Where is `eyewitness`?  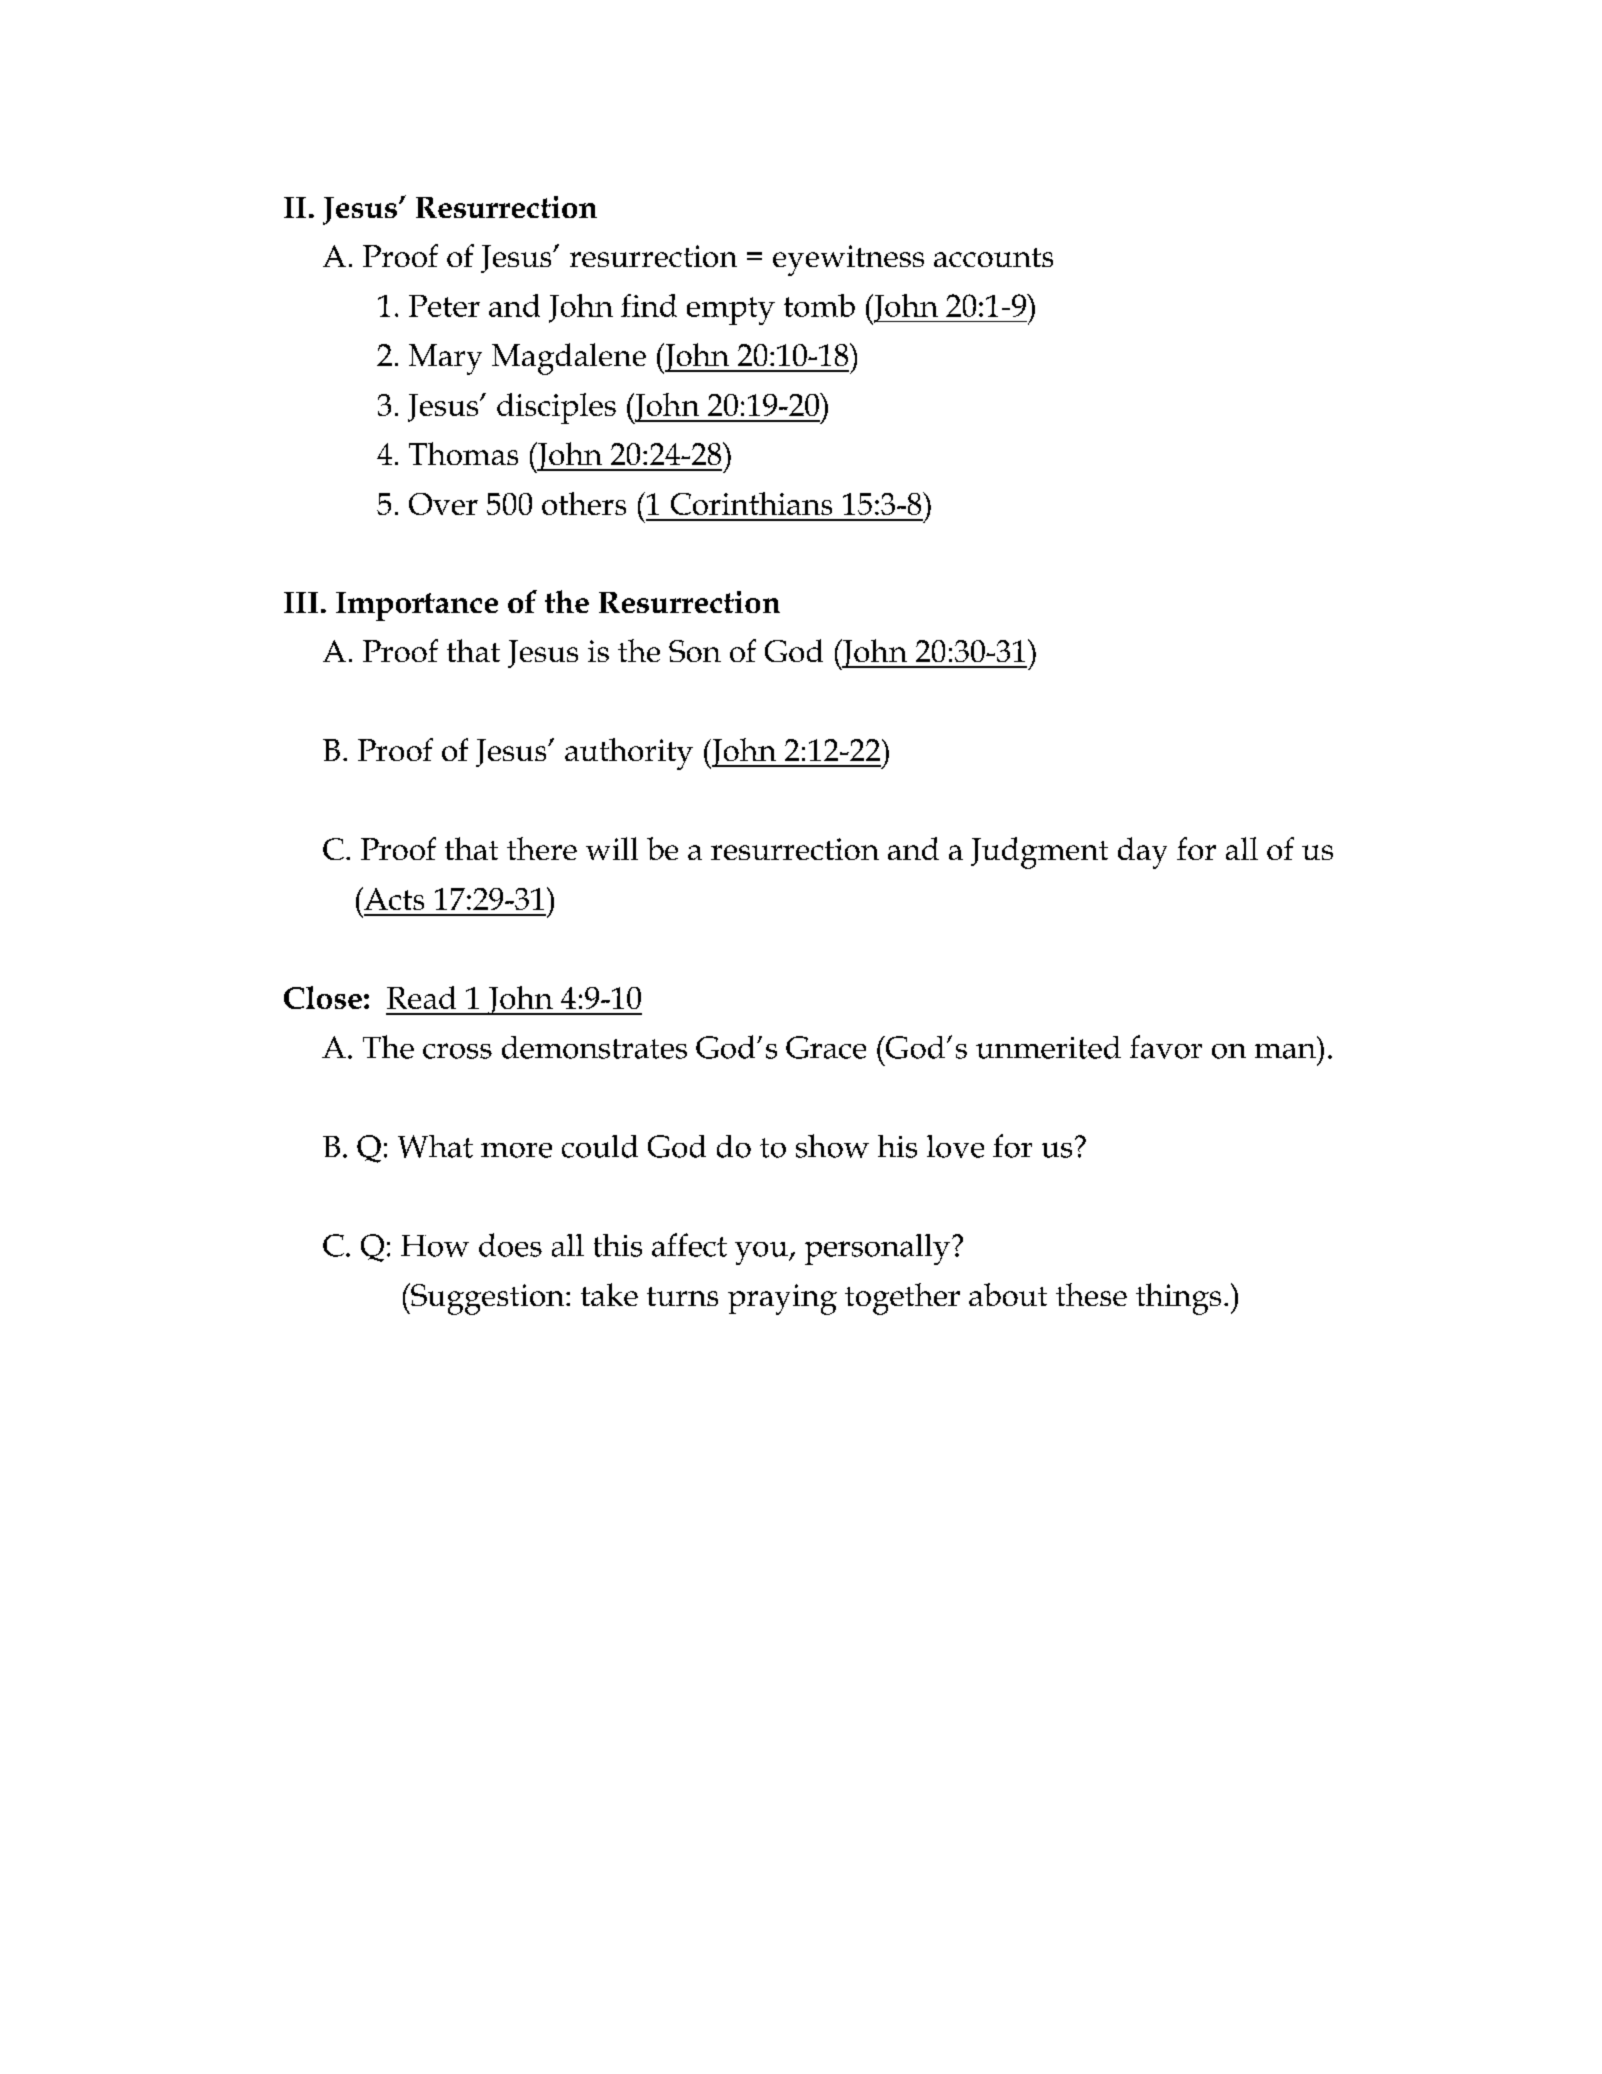
eyewitness is located at coordinates (848, 260).
